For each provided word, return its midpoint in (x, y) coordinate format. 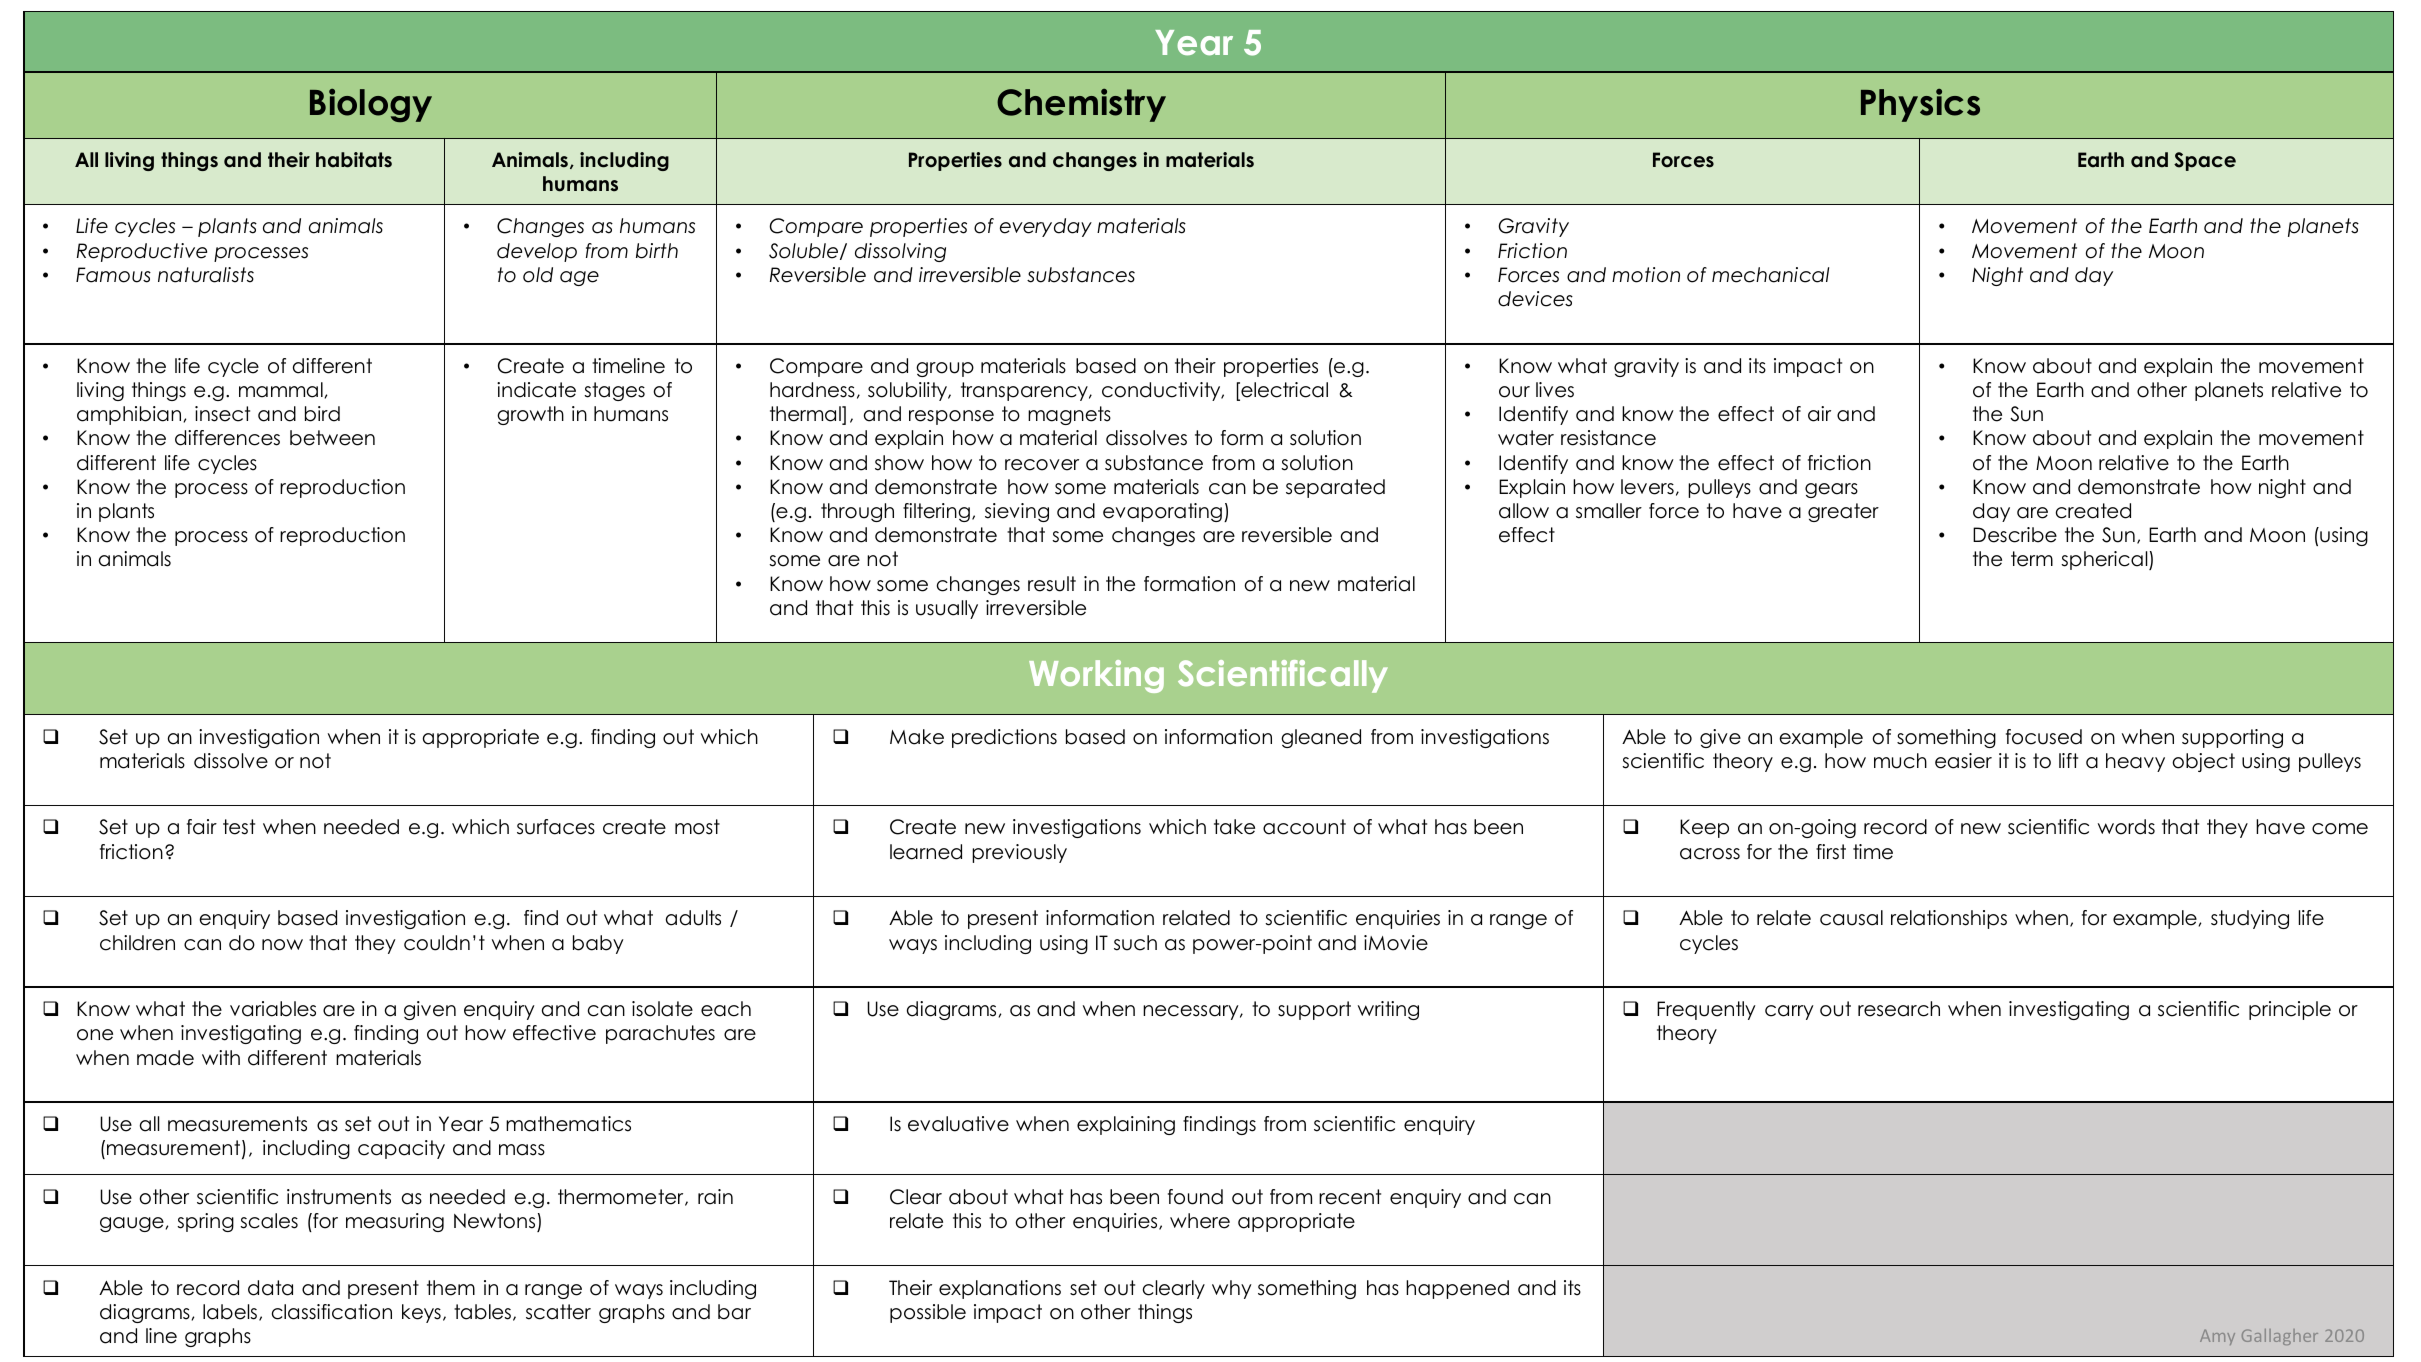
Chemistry (1081, 105)
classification (332, 1312)
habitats (354, 160)
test (239, 827)
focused (2044, 737)
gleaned (1321, 738)
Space (2205, 161)
